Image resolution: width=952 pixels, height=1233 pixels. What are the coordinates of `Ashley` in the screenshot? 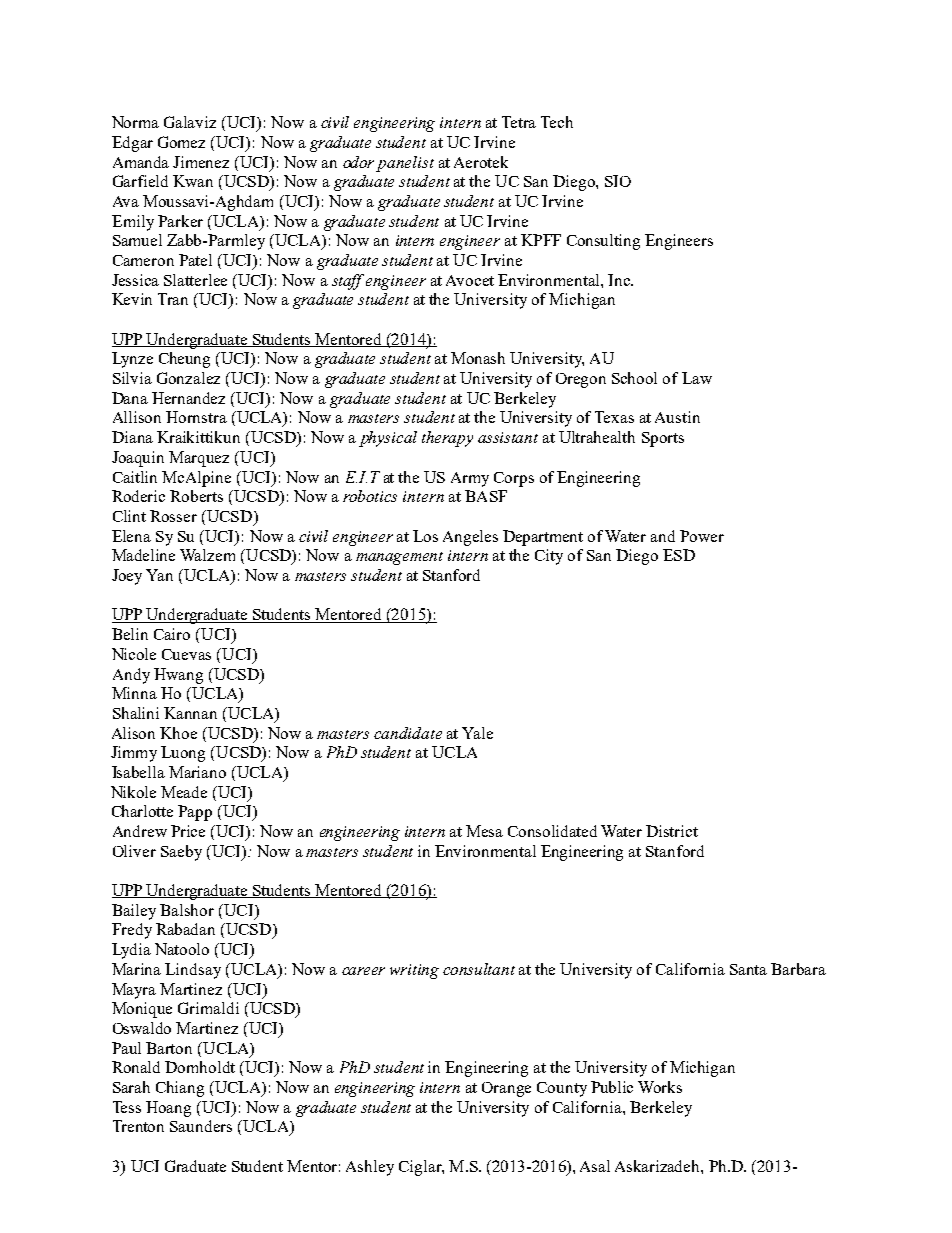 It's located at (370, 1168).
